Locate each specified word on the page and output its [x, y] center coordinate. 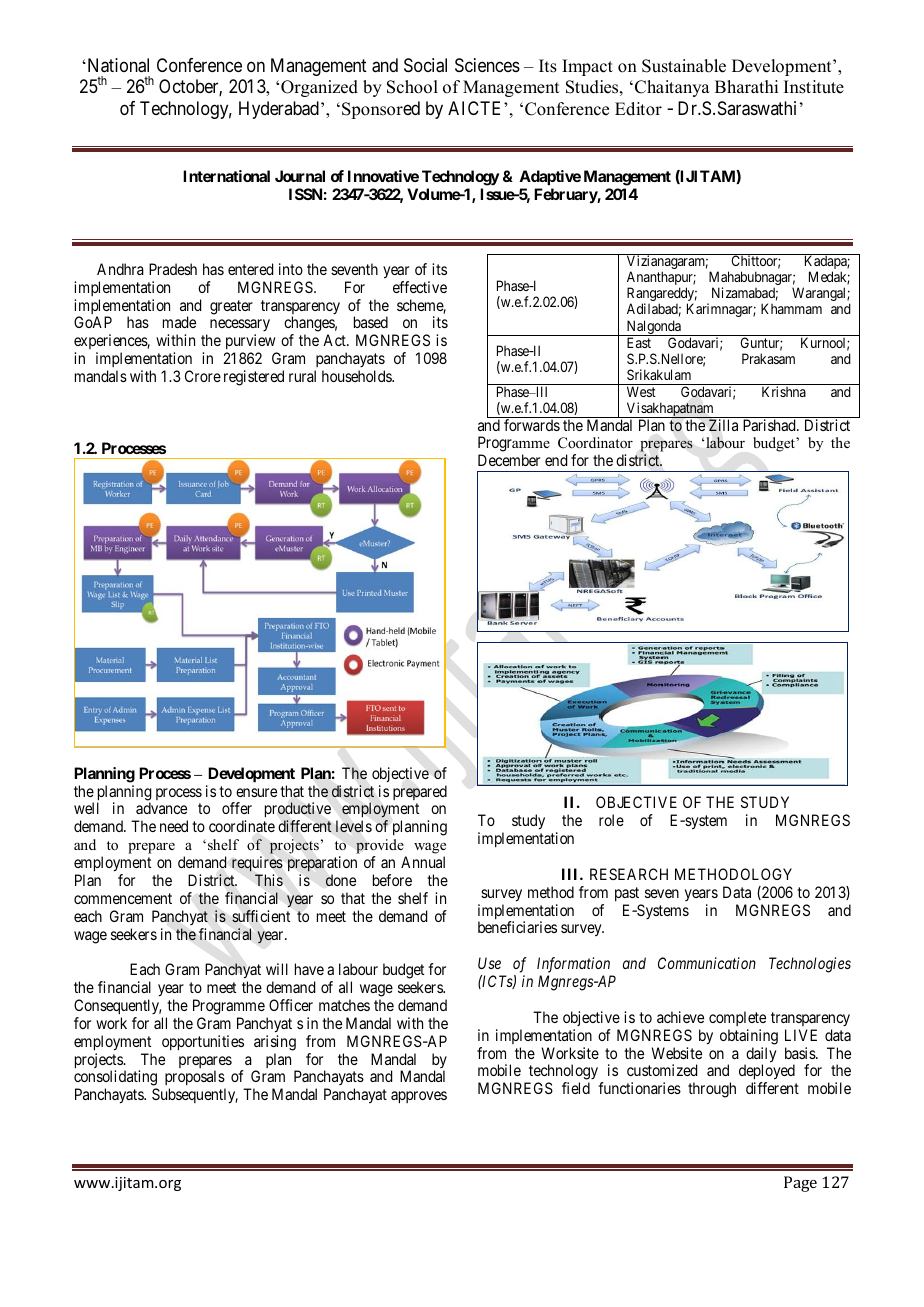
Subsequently [195, 1096]
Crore [203, 376]
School [412, 87]
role [611, 820]
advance [161, 808]
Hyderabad [279, 110]
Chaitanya [672, 88]
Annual [423, 862]
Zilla [723, 425]
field [576, 1088]
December [509, 460]
